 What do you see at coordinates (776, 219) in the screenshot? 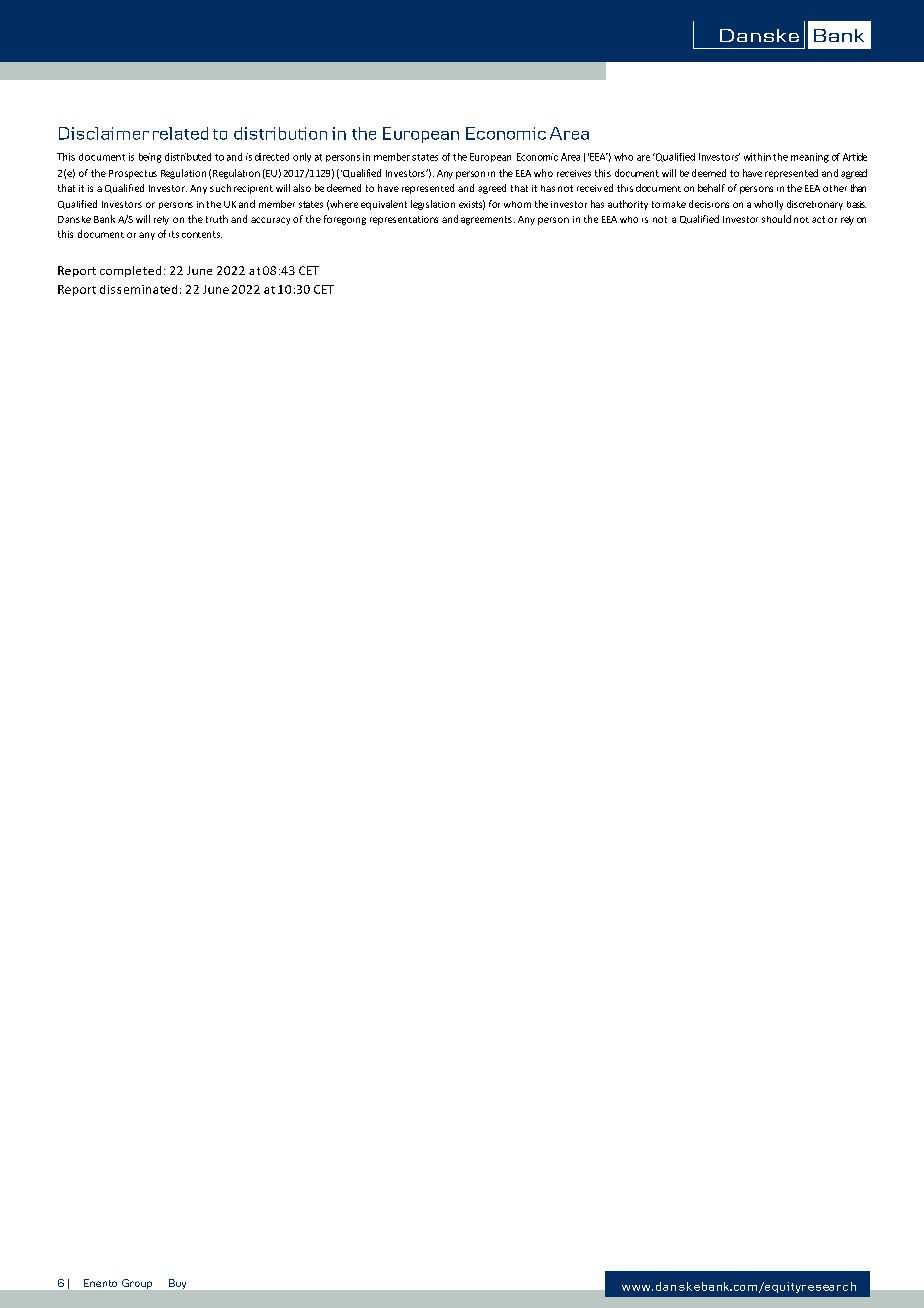
I see `should` at bounding box center [776, 219].
